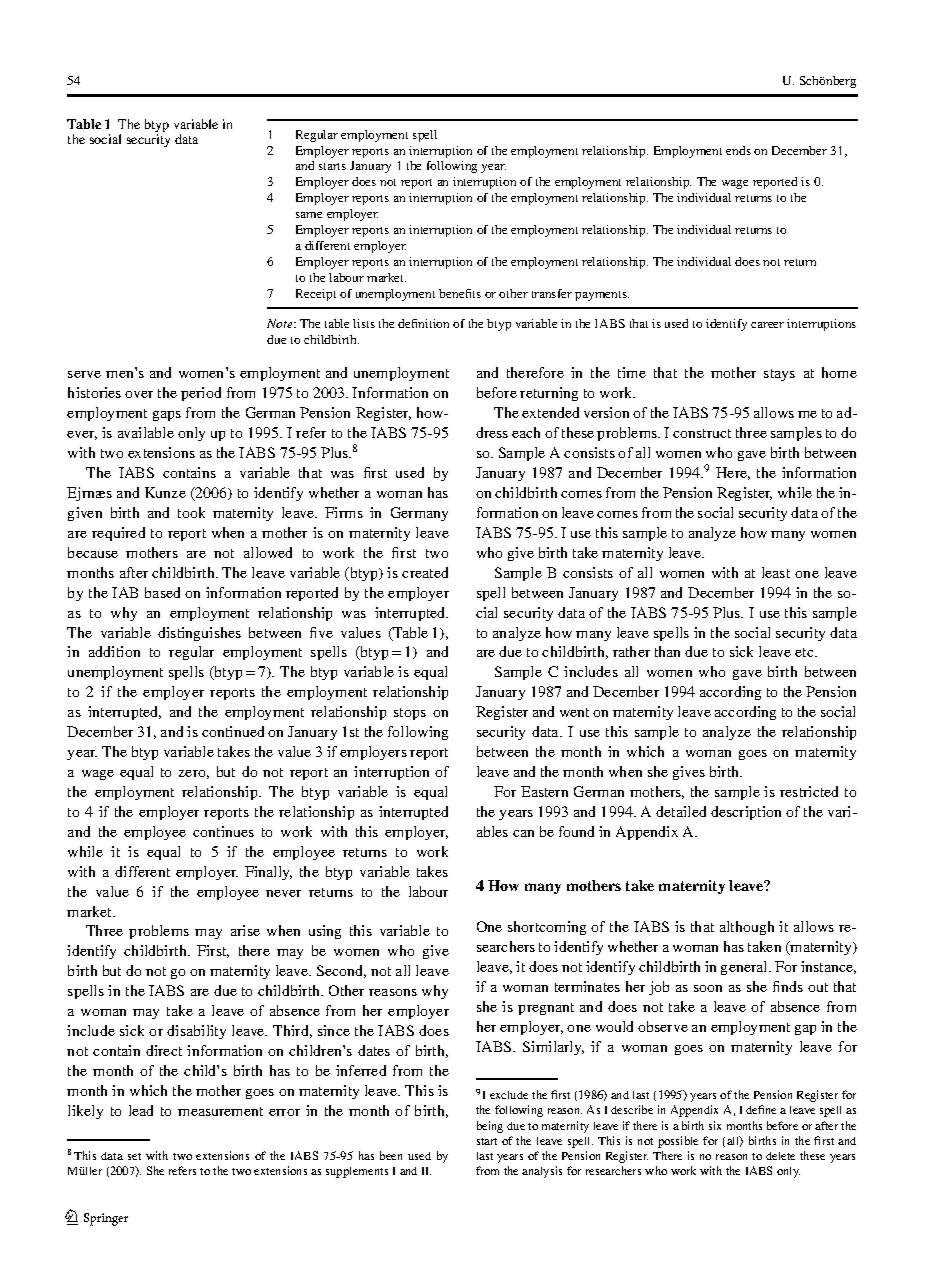 This page has height=1266, width=952. I want to click on created, so click(425, 572).
